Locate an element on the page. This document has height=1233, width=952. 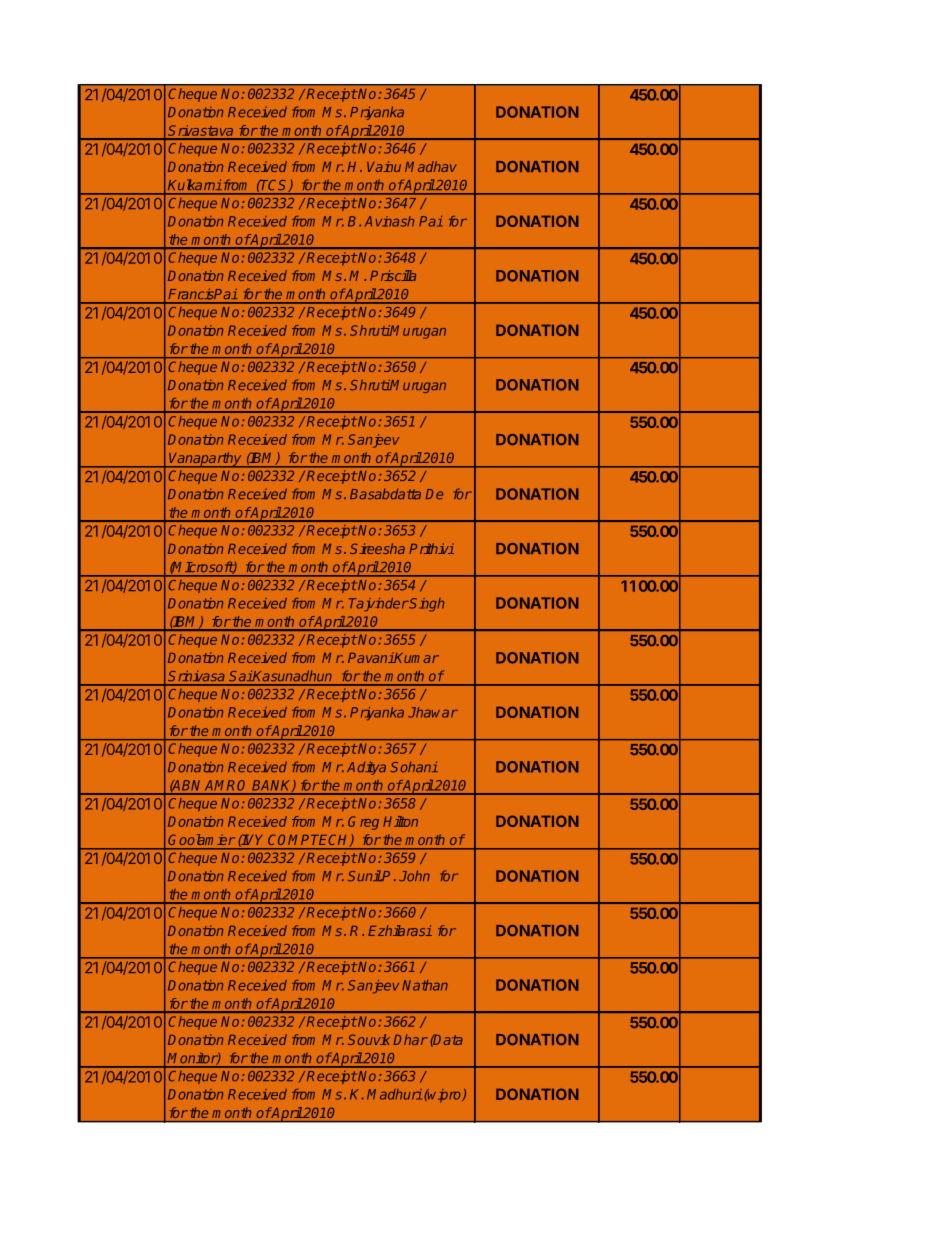
Kulkarni is located at coordinates (194, 185).
